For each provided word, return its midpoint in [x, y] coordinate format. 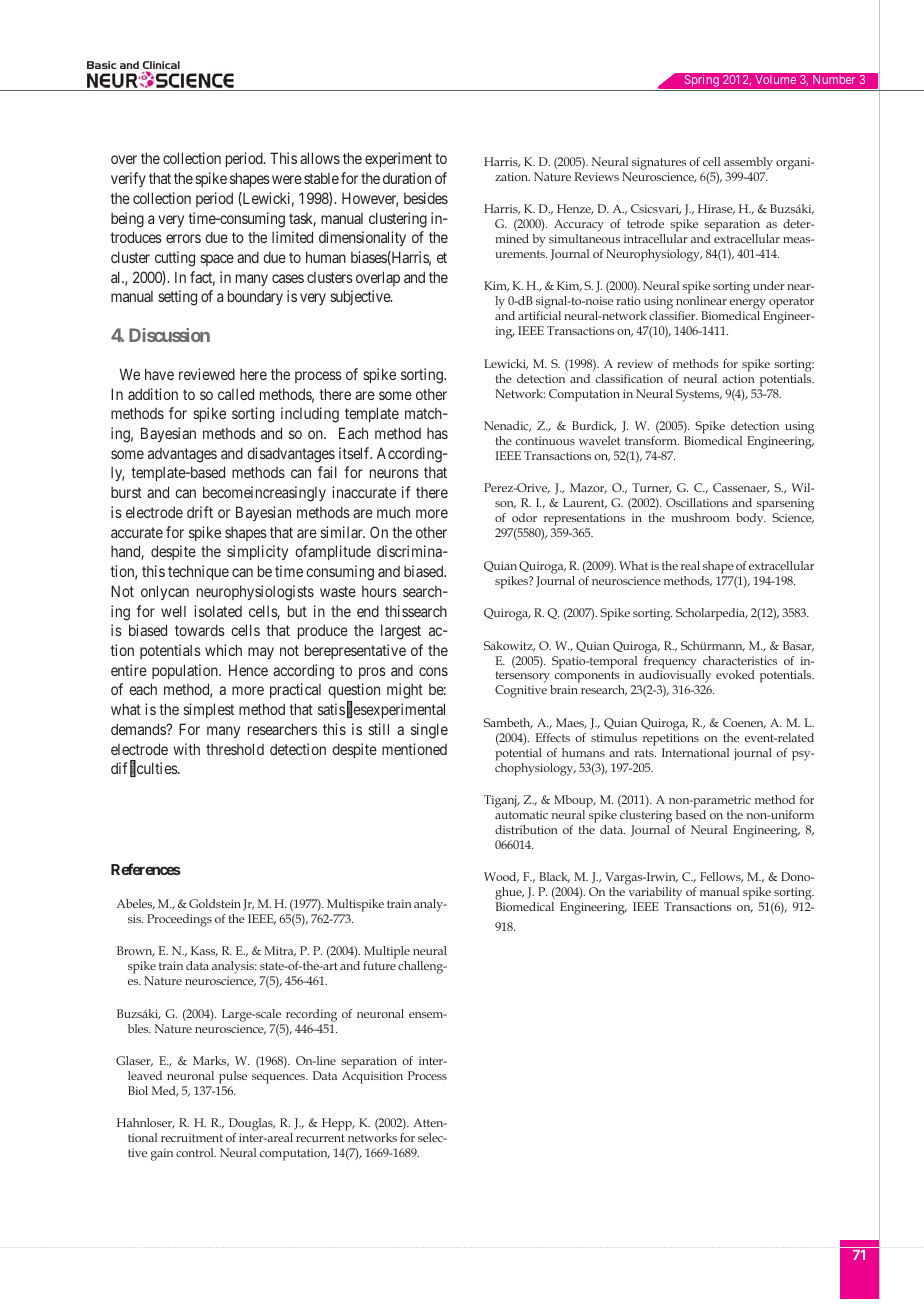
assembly [748, 163]
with [186, 749]
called [236, 394]
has [437, 433]
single [429, 731]
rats [645, 753]
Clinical [161, 66]
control [196, 1152]
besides [426, 198]
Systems [699, 395]
